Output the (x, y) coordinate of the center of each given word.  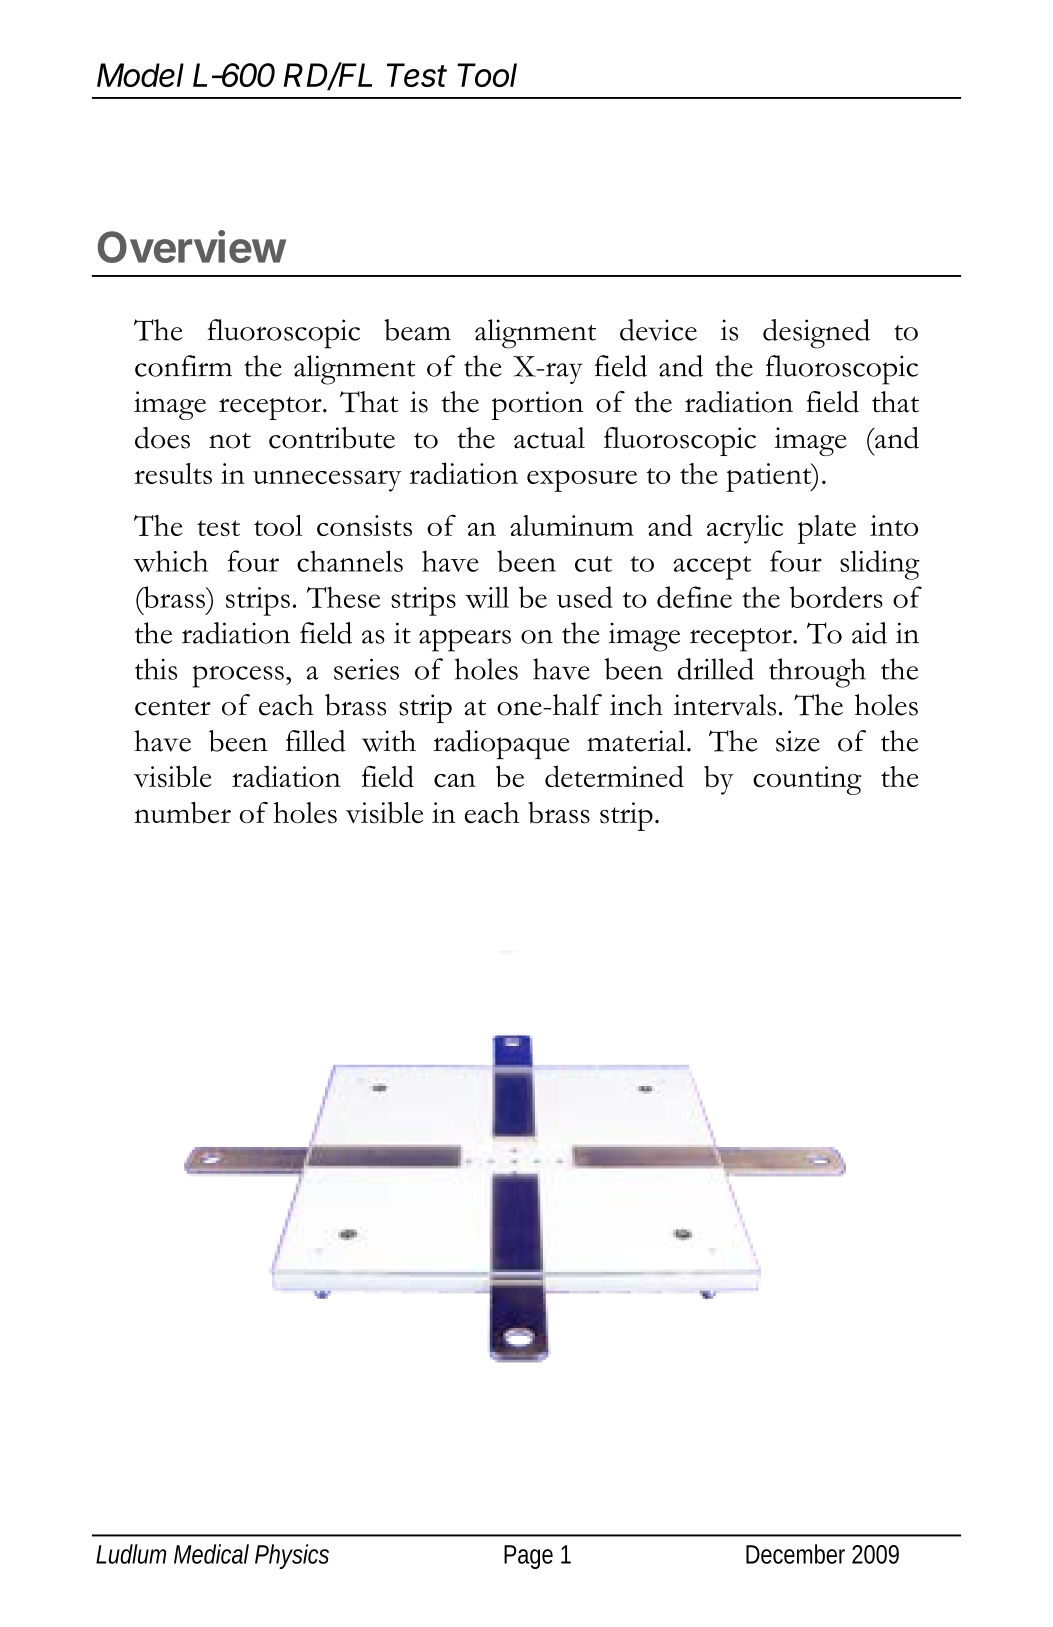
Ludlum (131, 1554)
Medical (211, 1554)
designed (816, 334)
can (455, 780)
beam (417, 330)
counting (807, 780)
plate (827, 529)
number (182, 813)
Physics (292, 1556)
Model (140, 75)
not (230, 440)
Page (528, 1557)
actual (549, 438)
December (795, 1554)
